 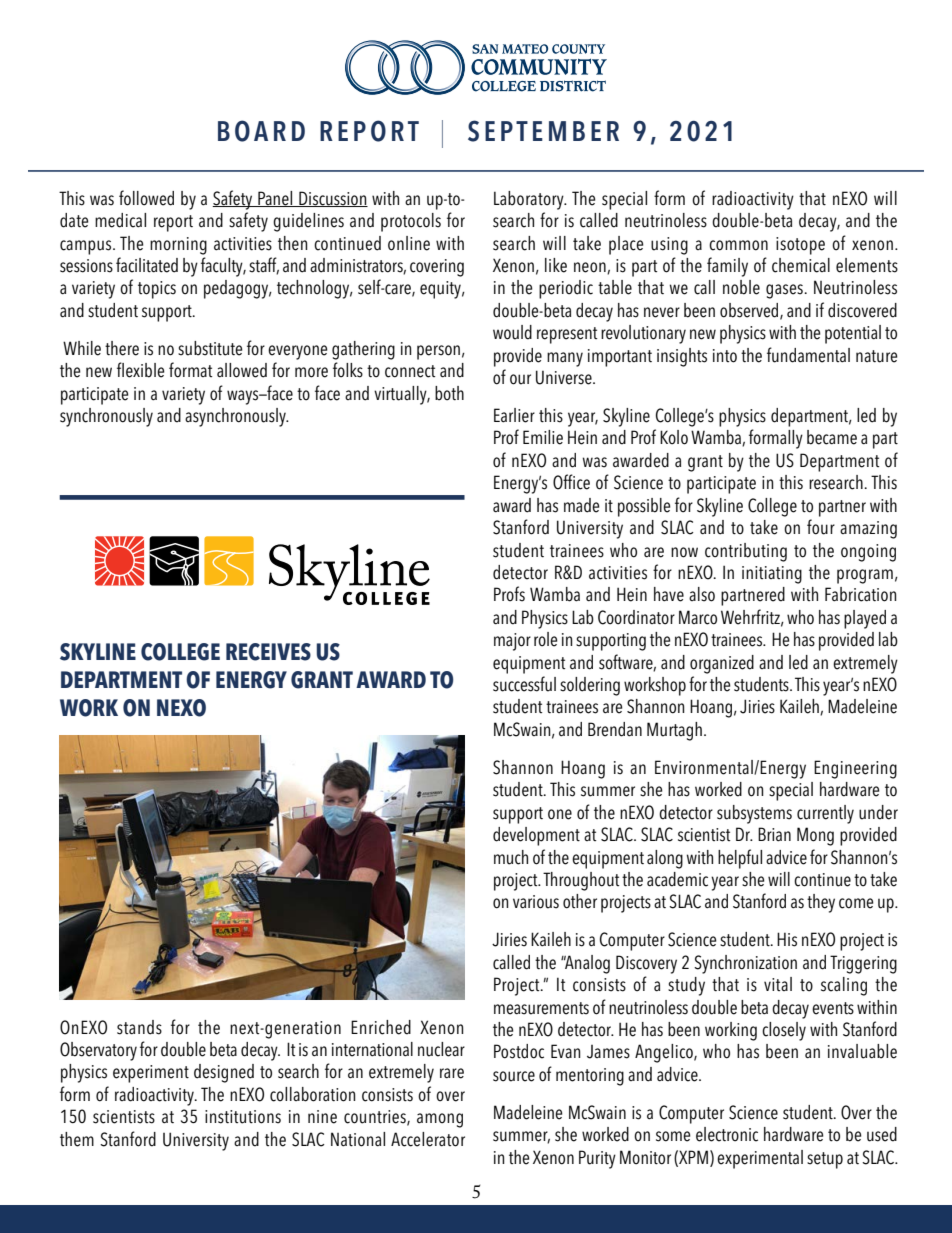 I want to click on major, so click(x=512, y=642).
